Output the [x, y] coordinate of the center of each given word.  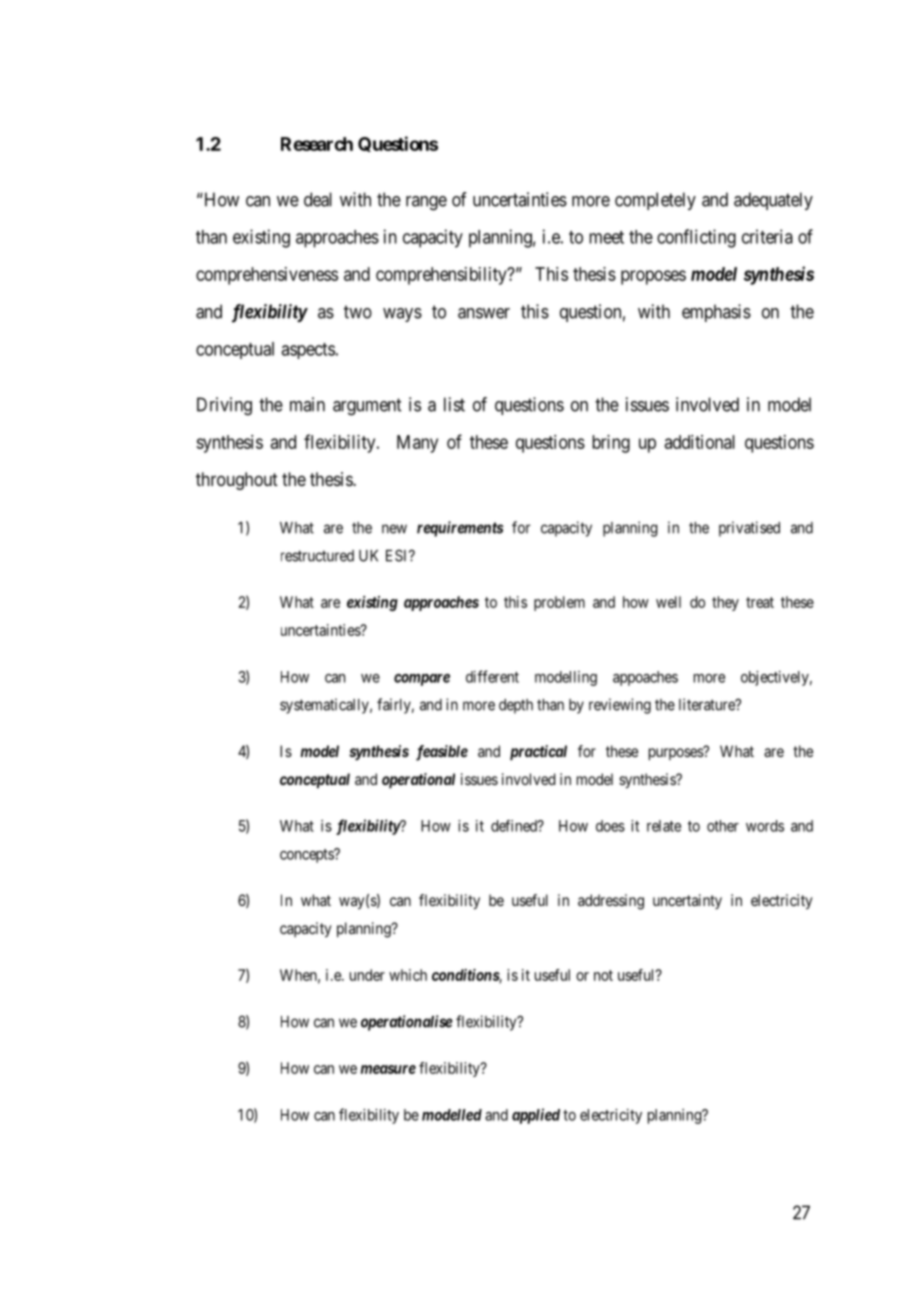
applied [536, 1116]
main [307, 404]
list [454, 404]
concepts [307, 856]
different [492, 676]
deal [318, 199]
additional [700, 442]
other [723, 826]
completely [655, 201]
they [725, 603]
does [610, 826]
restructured [317, 556]
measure [388, 1069]
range [426, 203]
